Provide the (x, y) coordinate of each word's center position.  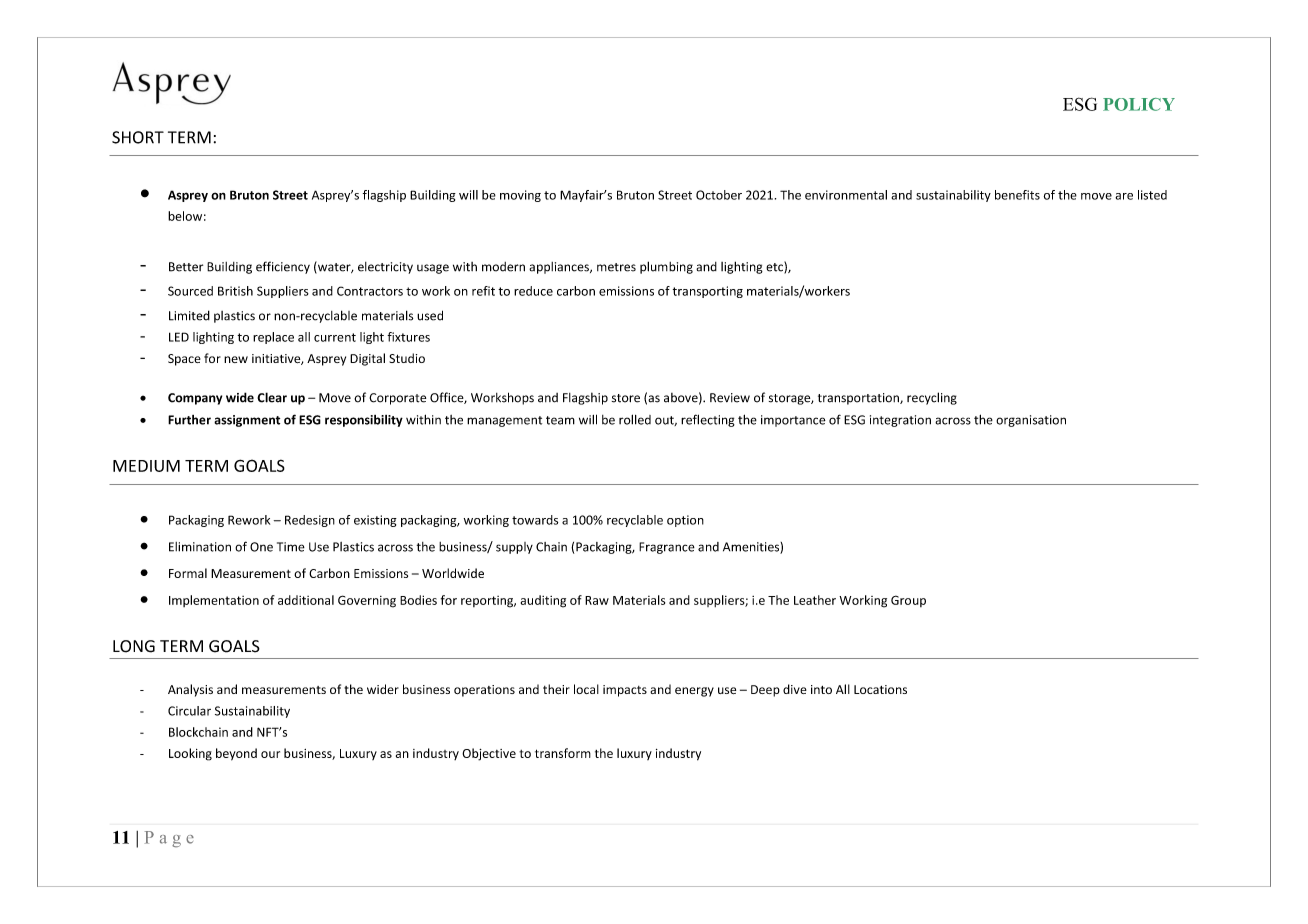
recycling (932, 398)
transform (563, 753)
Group (908, 601)
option (685, 521)
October (719, 195)
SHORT (138, 137)
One (261, 547)
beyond (236, 754)
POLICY (1139, 104)
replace (273, 338)
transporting (708, 292)
